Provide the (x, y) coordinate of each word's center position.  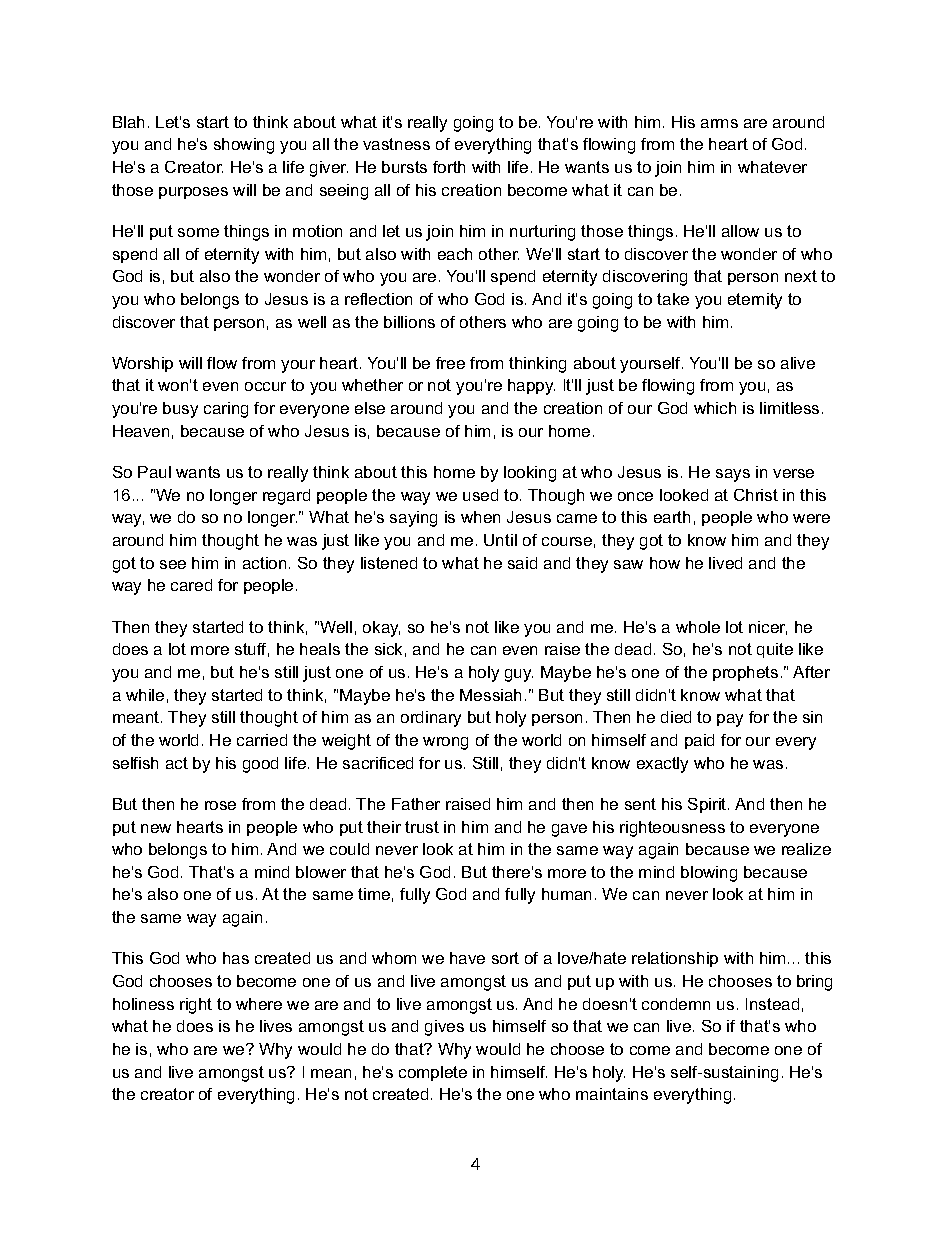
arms (719, 123)
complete (433, 1073)
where (259, 1004)
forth (449, 167)
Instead (772, 1004)
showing (244, 146)
